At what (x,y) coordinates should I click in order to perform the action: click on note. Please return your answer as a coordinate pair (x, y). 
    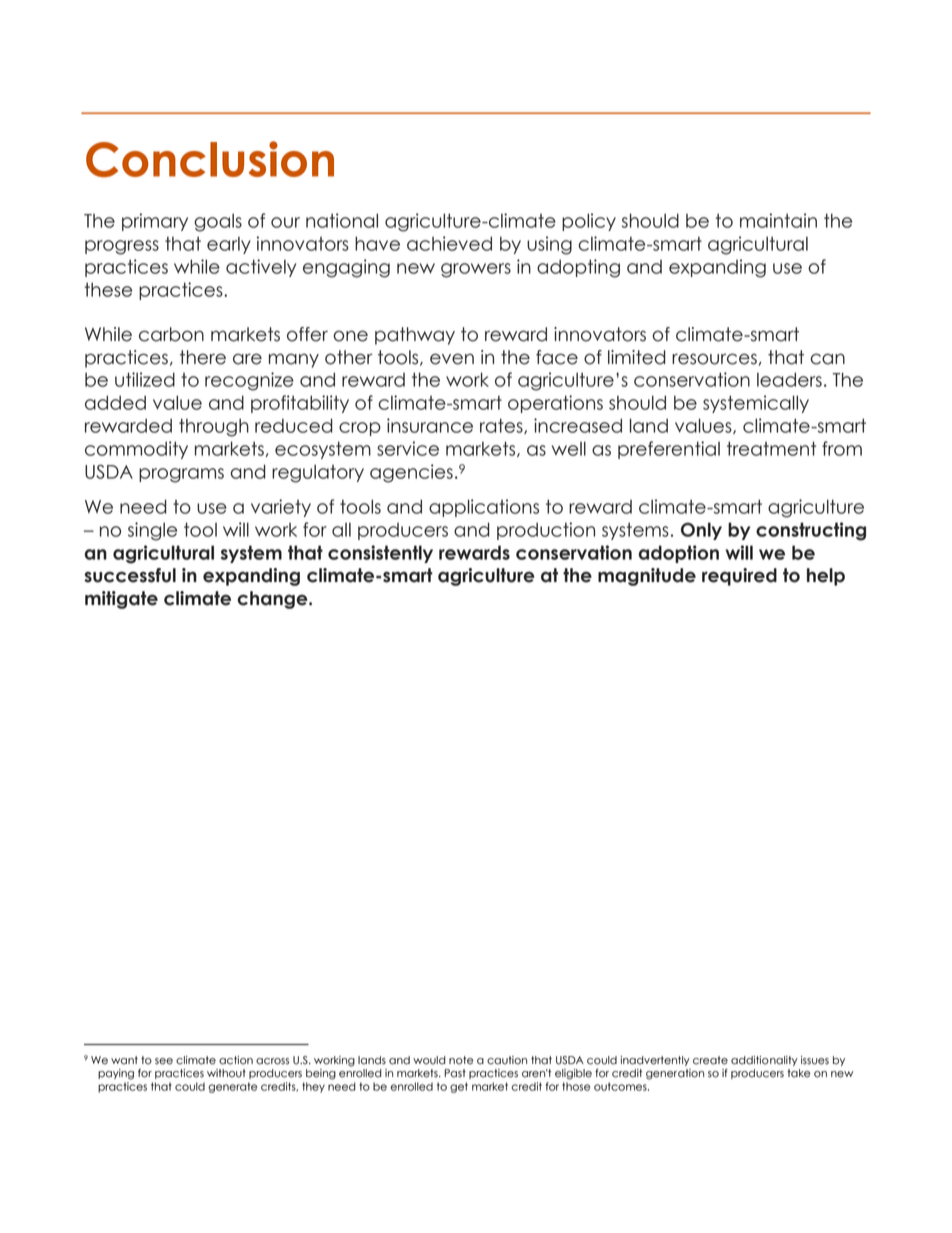
    Looking at the image, I should click on (461, 1060).
